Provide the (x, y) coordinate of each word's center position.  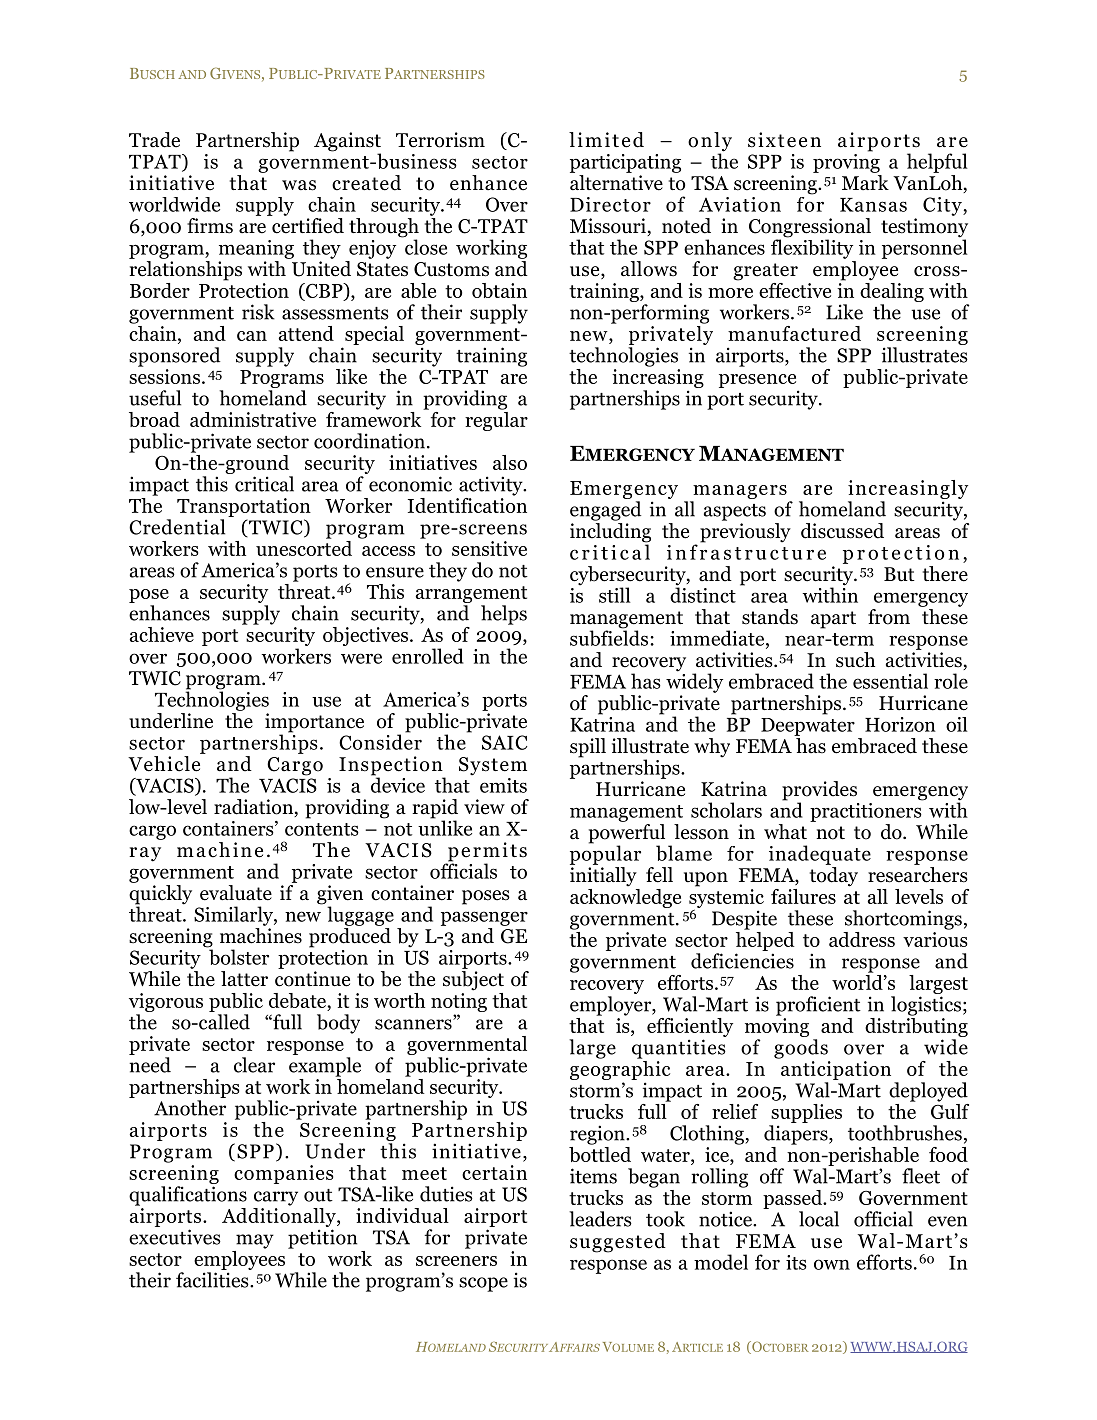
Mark (865, 182)
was (299, 185)
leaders (600, 1219)
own (832, 1264)
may (255, 1241)
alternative (616, 183)
